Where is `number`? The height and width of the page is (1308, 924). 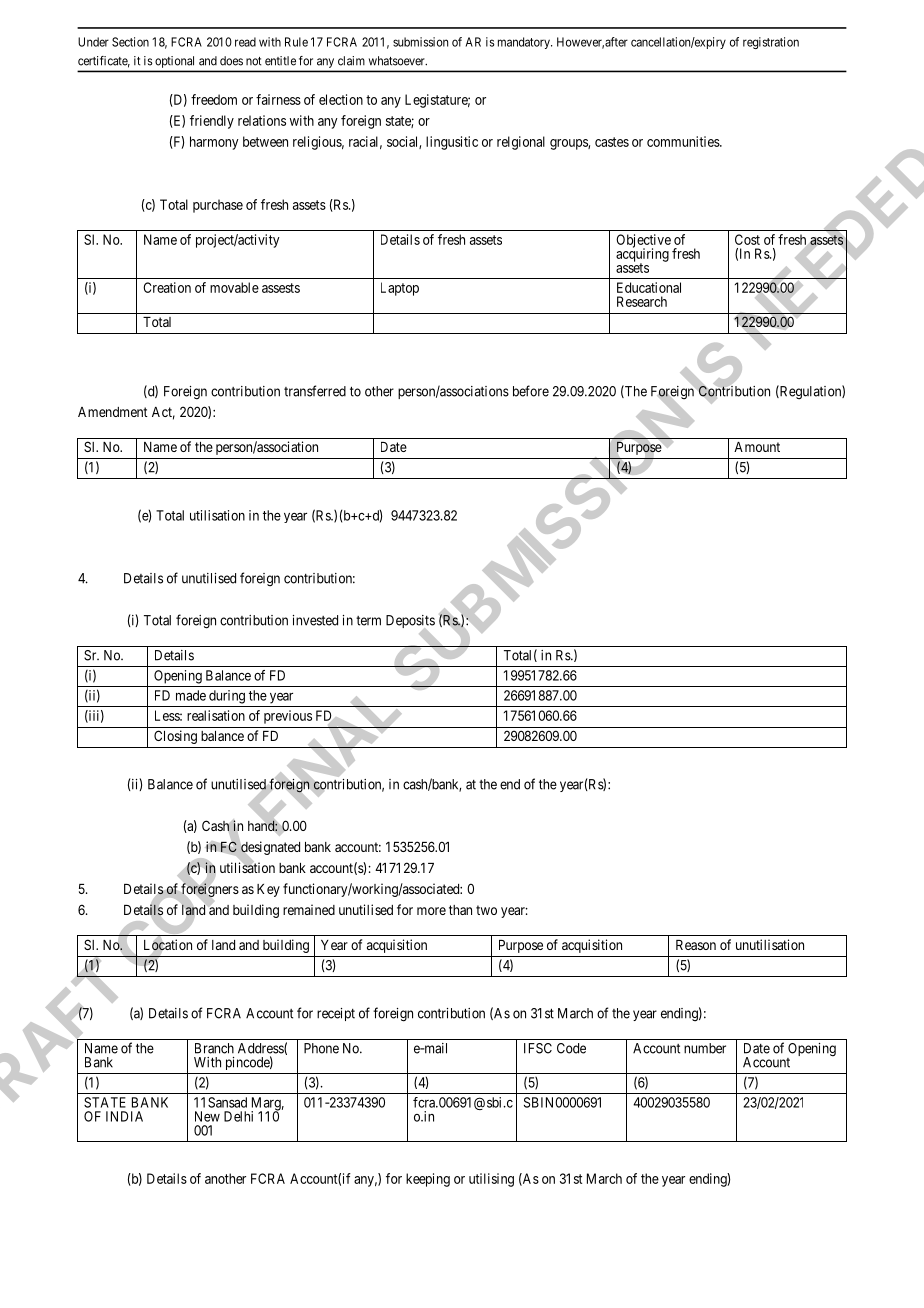
number is located at coordinates (705, 1048).
